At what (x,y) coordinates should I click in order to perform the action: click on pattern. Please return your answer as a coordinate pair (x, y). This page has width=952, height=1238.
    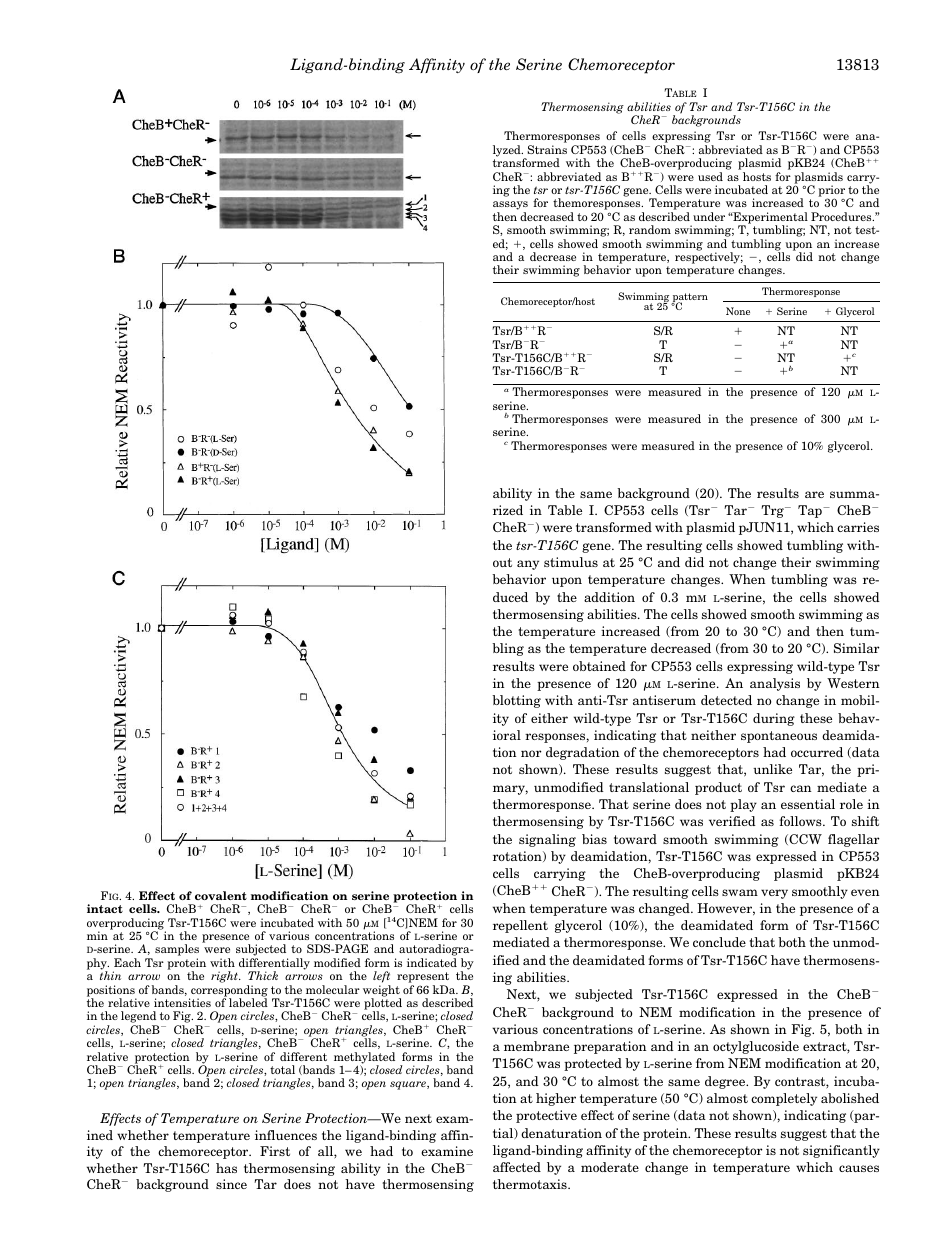
    Looking at the image, I should click on (689, 299).
